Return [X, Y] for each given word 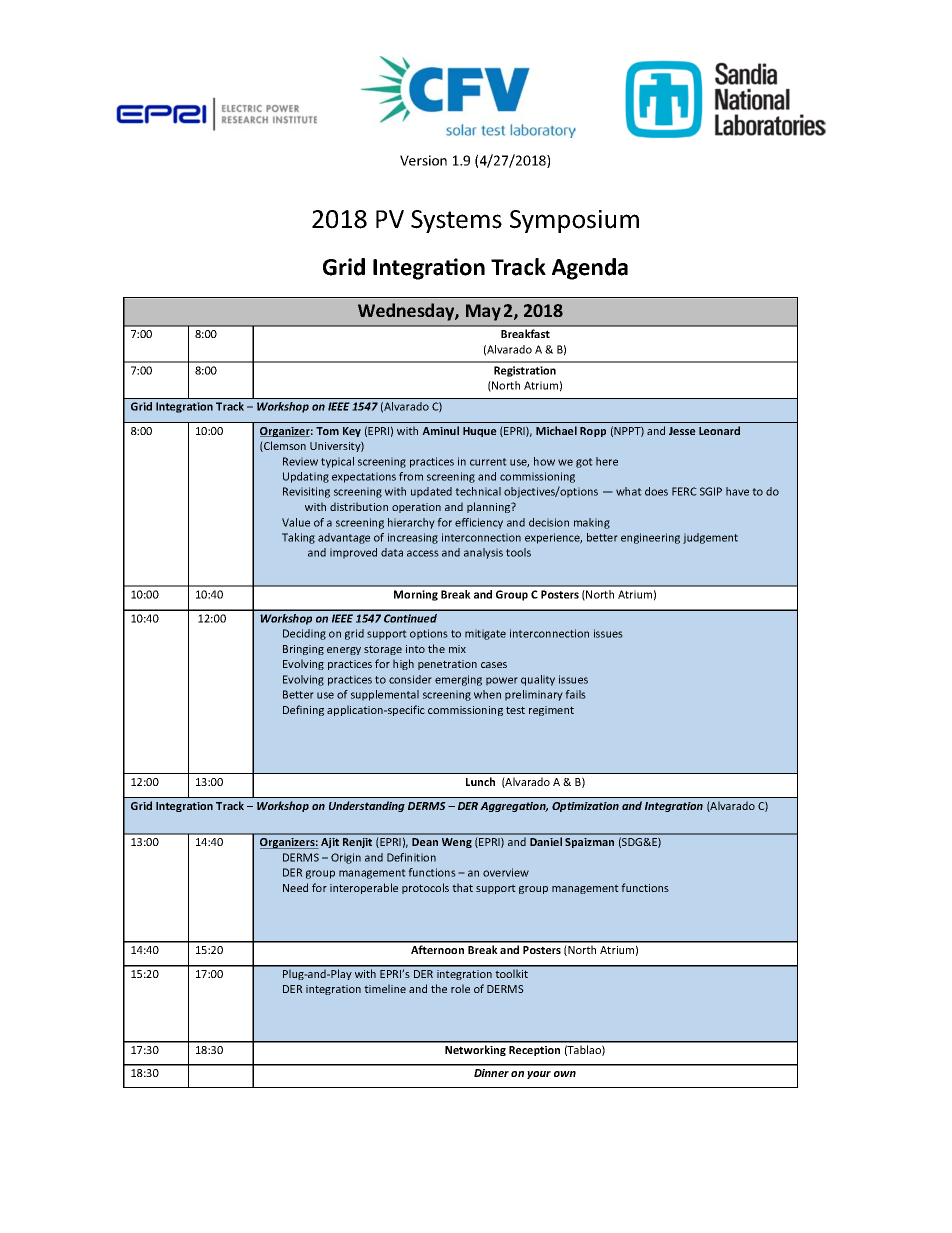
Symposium [574, 221]
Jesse [682, 431]
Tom [327, 431]
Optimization [585, 807]
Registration [525, 371]
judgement [710, 538]
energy [344, 651]
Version [423, 160]
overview [506, 872]
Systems [456, 221]
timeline [385, 988]
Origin [346, 858]
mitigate [485, 634]
